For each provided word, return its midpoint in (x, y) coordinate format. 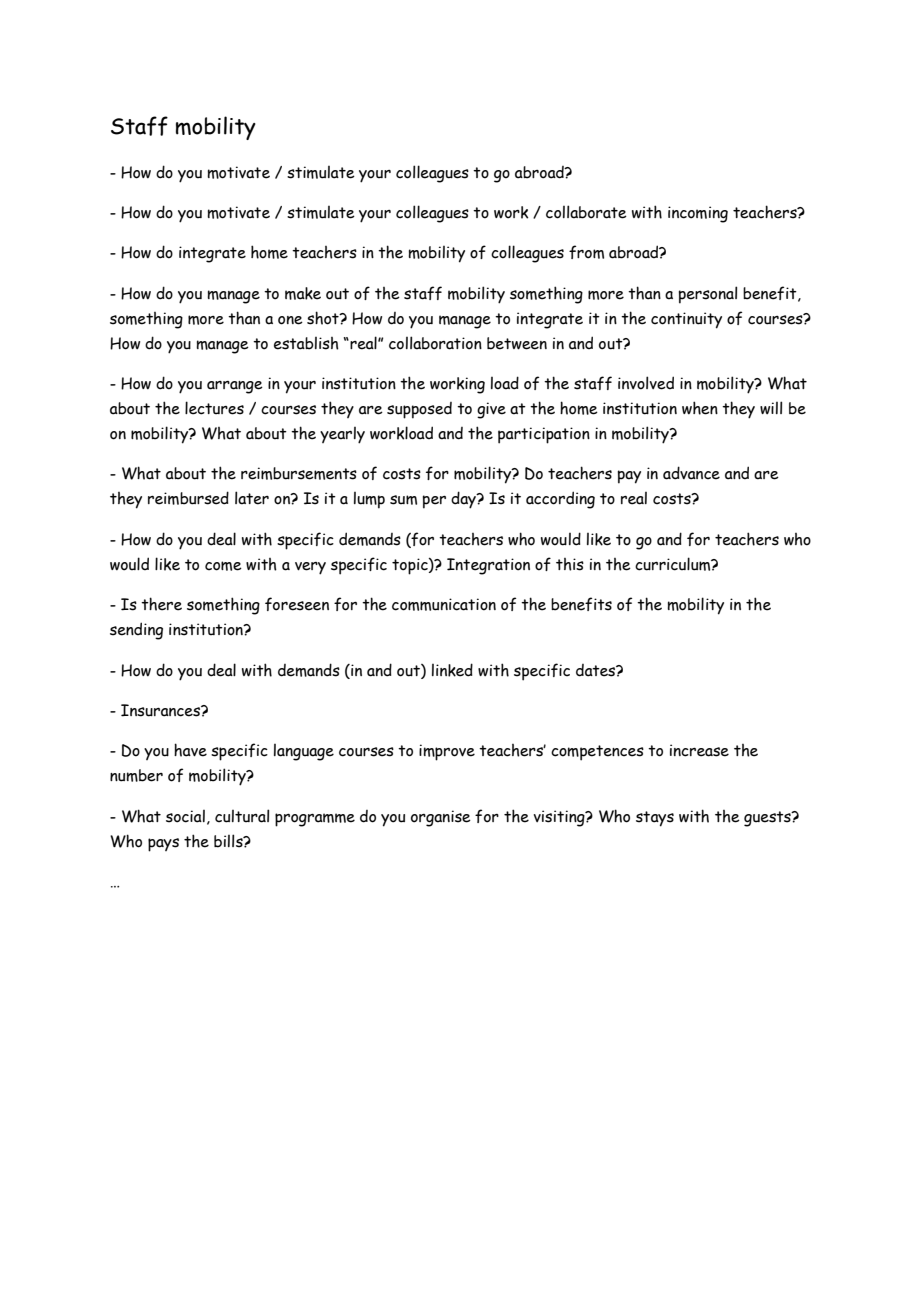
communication (444, 604)
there (161, 604)
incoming (698, 214)
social (185, 816)
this (570, 564)
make (303, 293)
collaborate (586, 212)
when (700, 408)
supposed (419, 410)
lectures (214, 408)
